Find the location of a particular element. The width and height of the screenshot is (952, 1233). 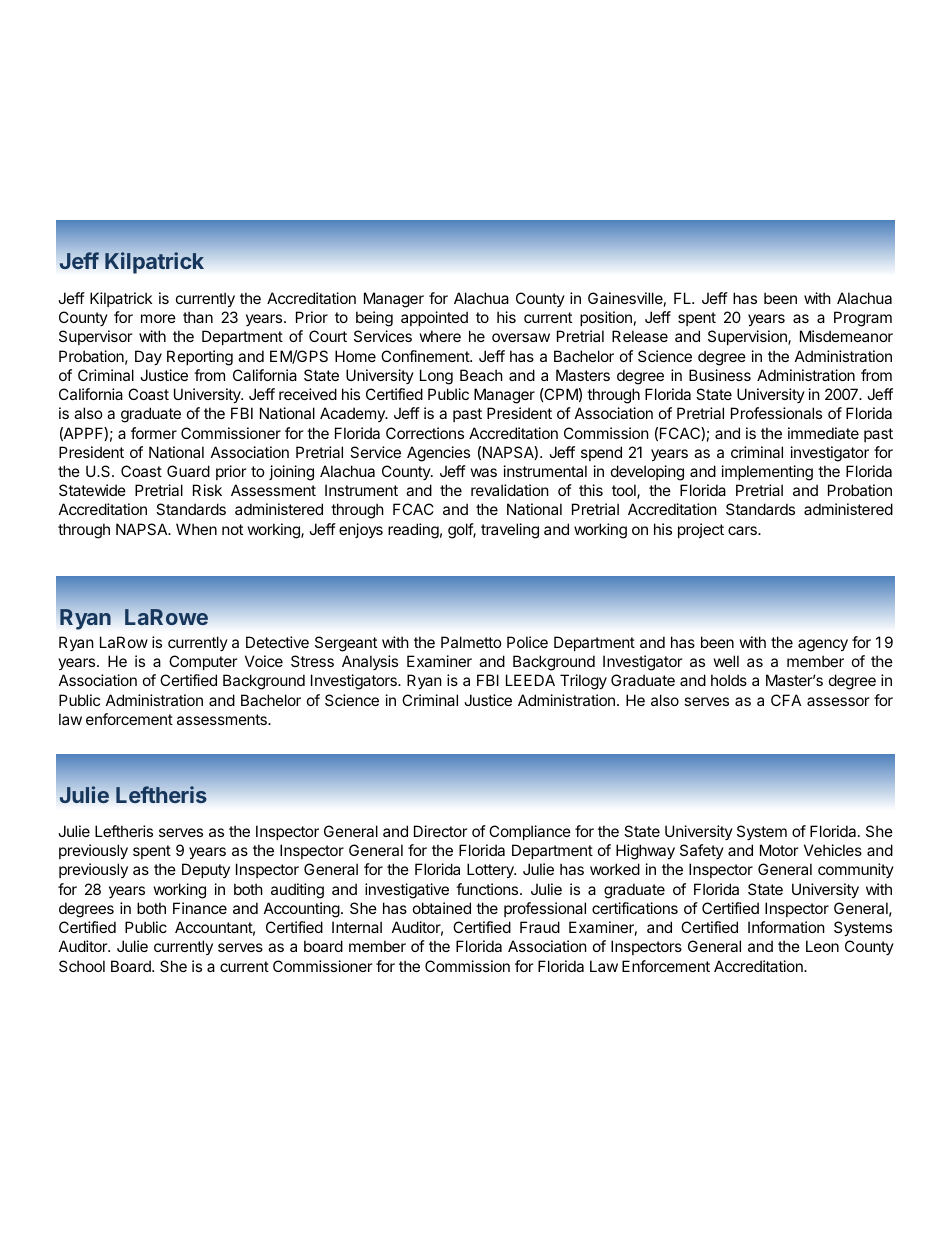

Computer is located at coordinates (203, 662).
